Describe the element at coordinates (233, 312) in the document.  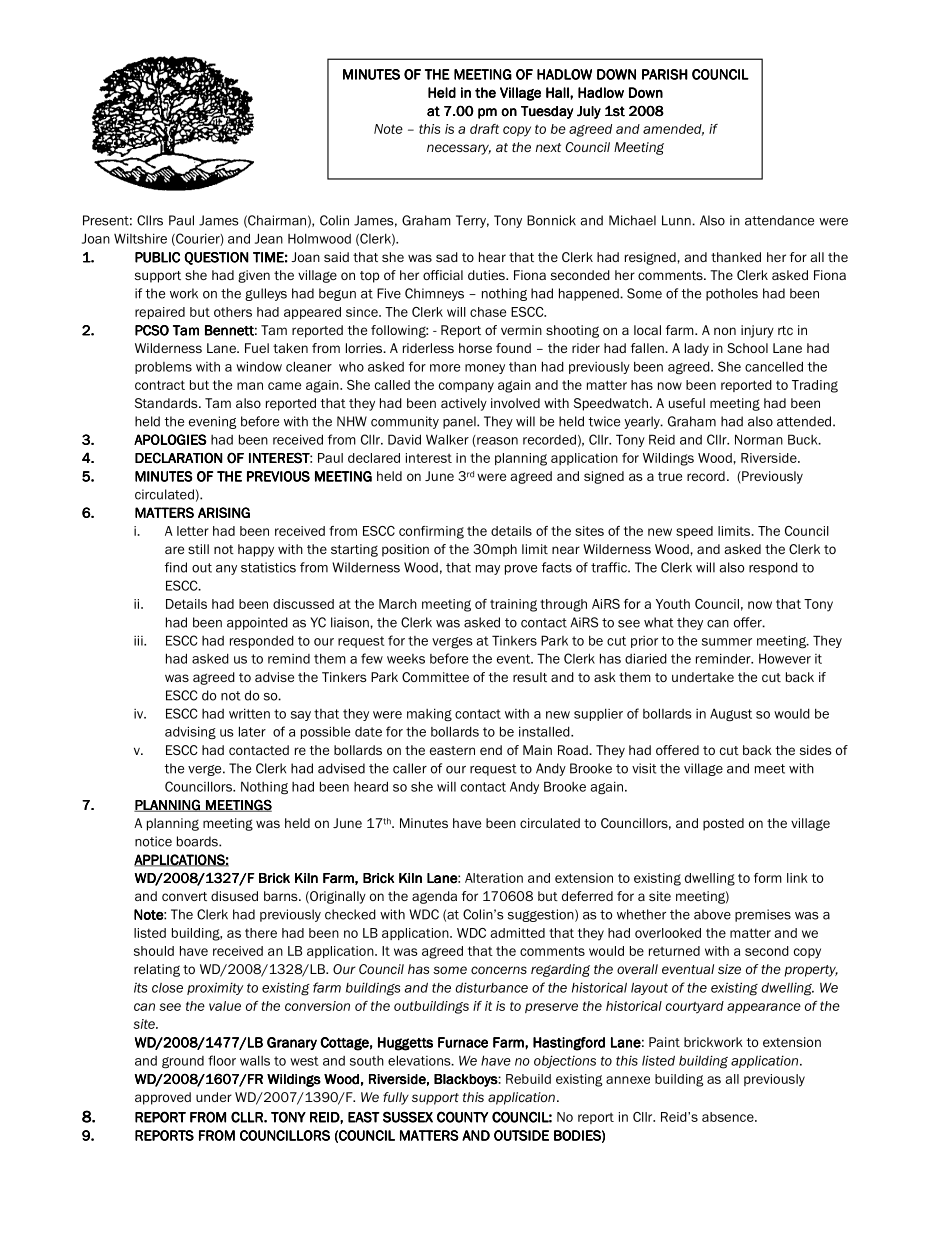
I see `others` at that location.
